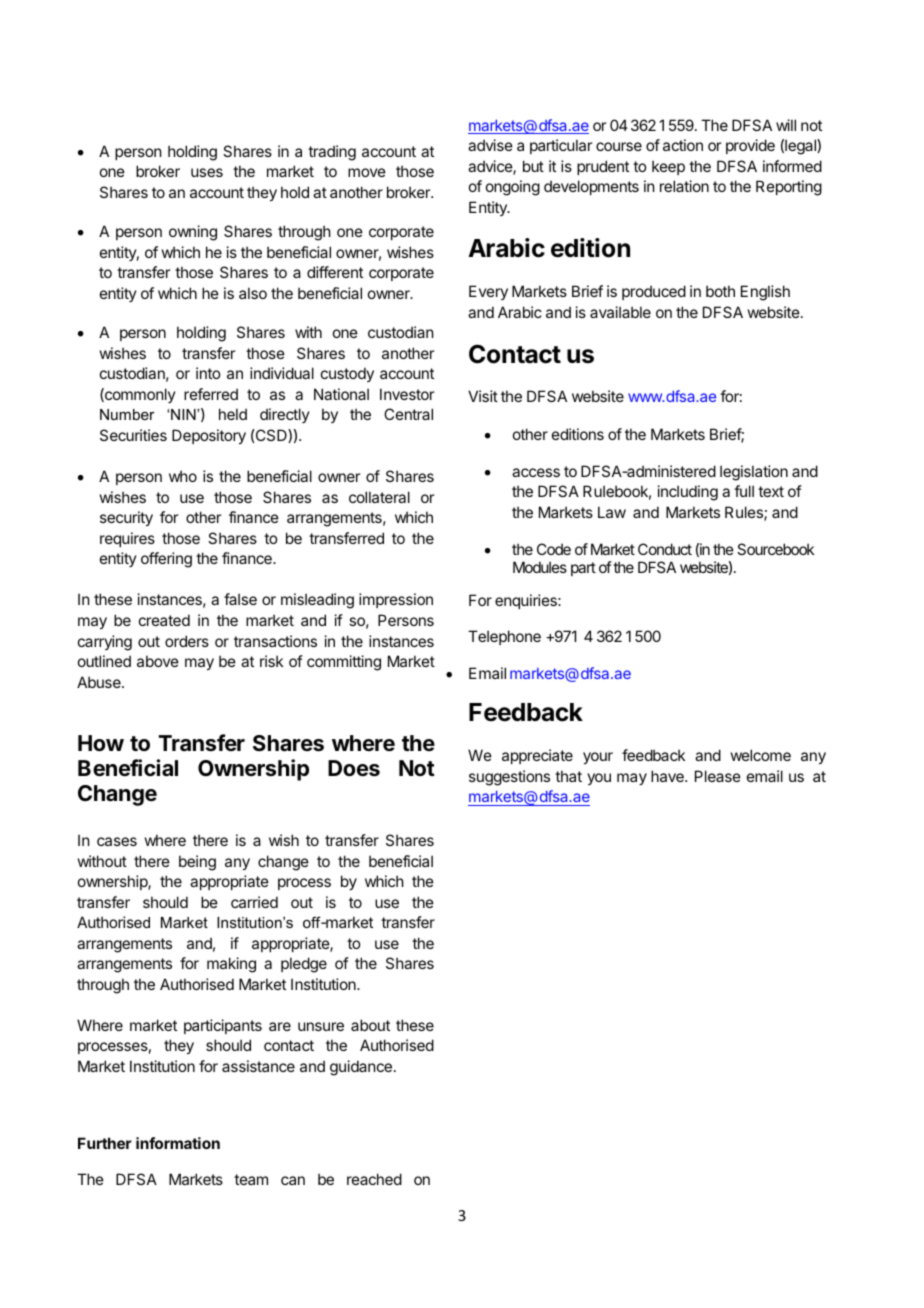  Describe the element at coordinates (750, 146) in the page. I see `provide` at that location.
